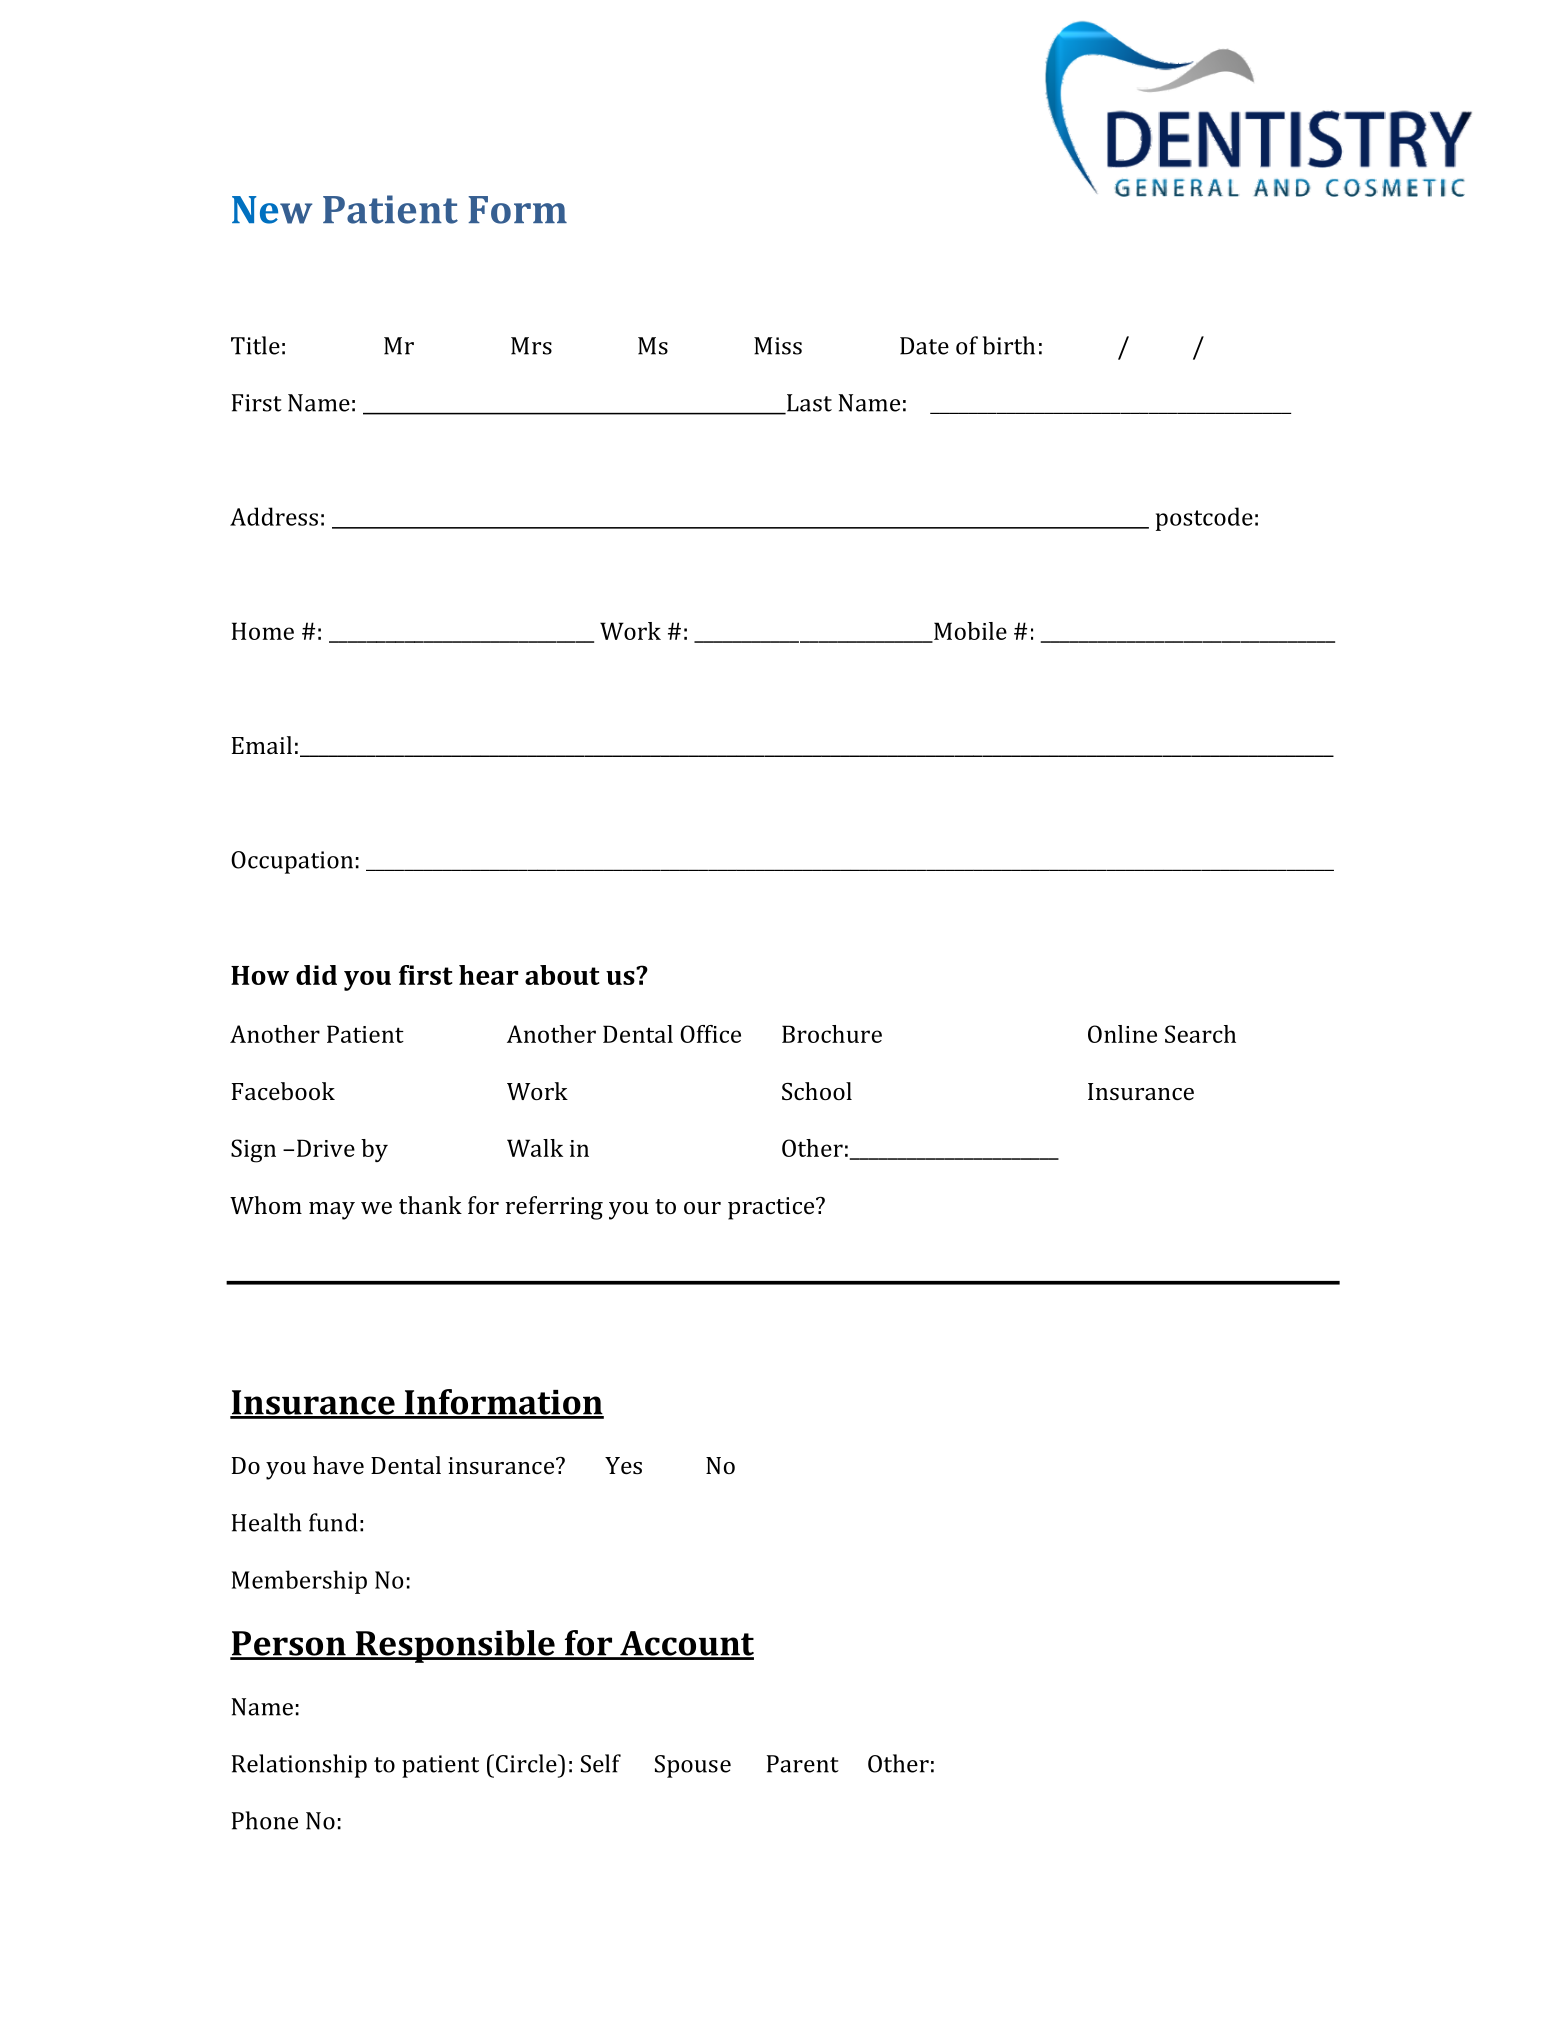  Describe the element at coordinates (274, 516) in the page. I see `Address` at that location.
